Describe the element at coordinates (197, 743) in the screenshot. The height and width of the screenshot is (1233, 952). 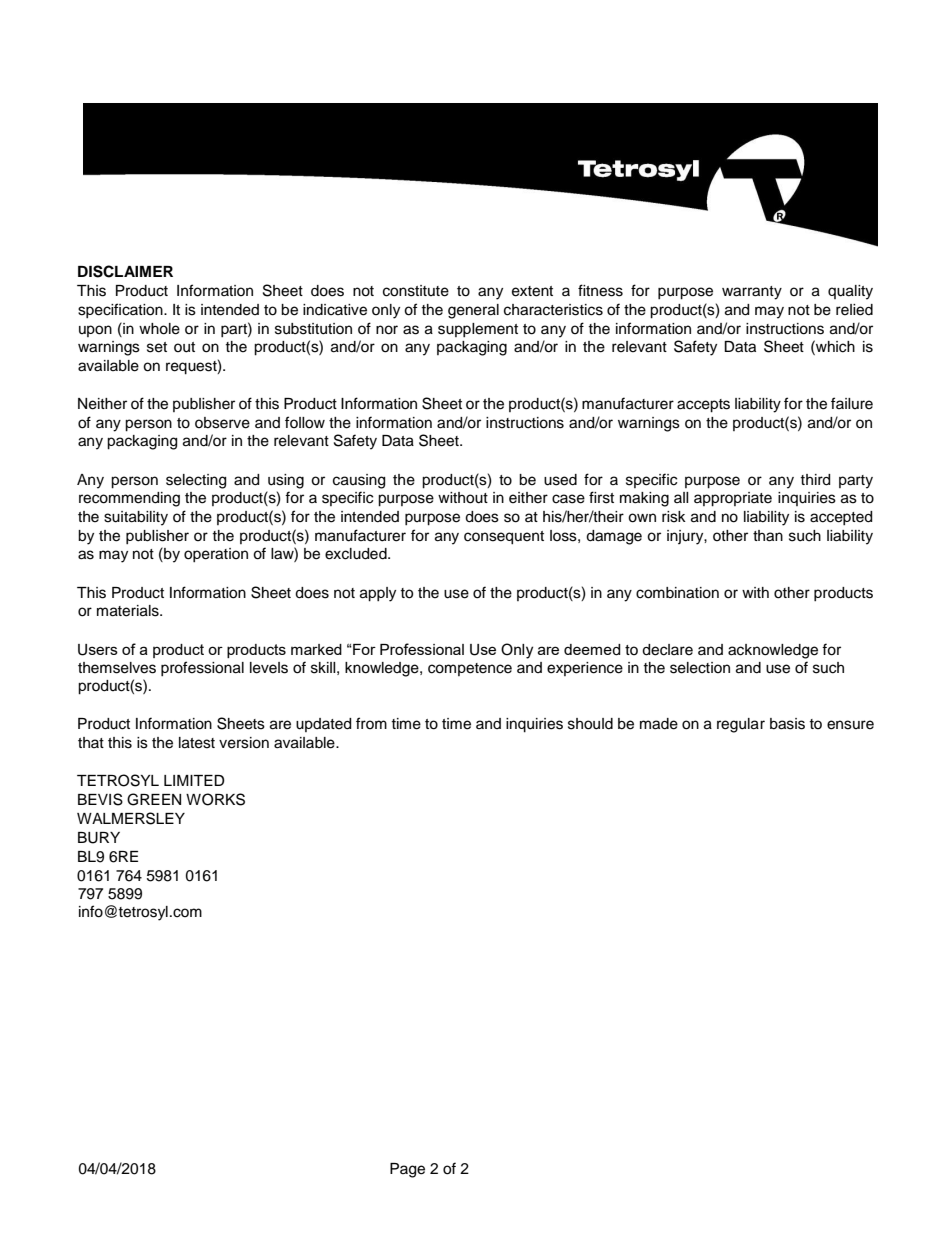
I see `latest` at that location.
